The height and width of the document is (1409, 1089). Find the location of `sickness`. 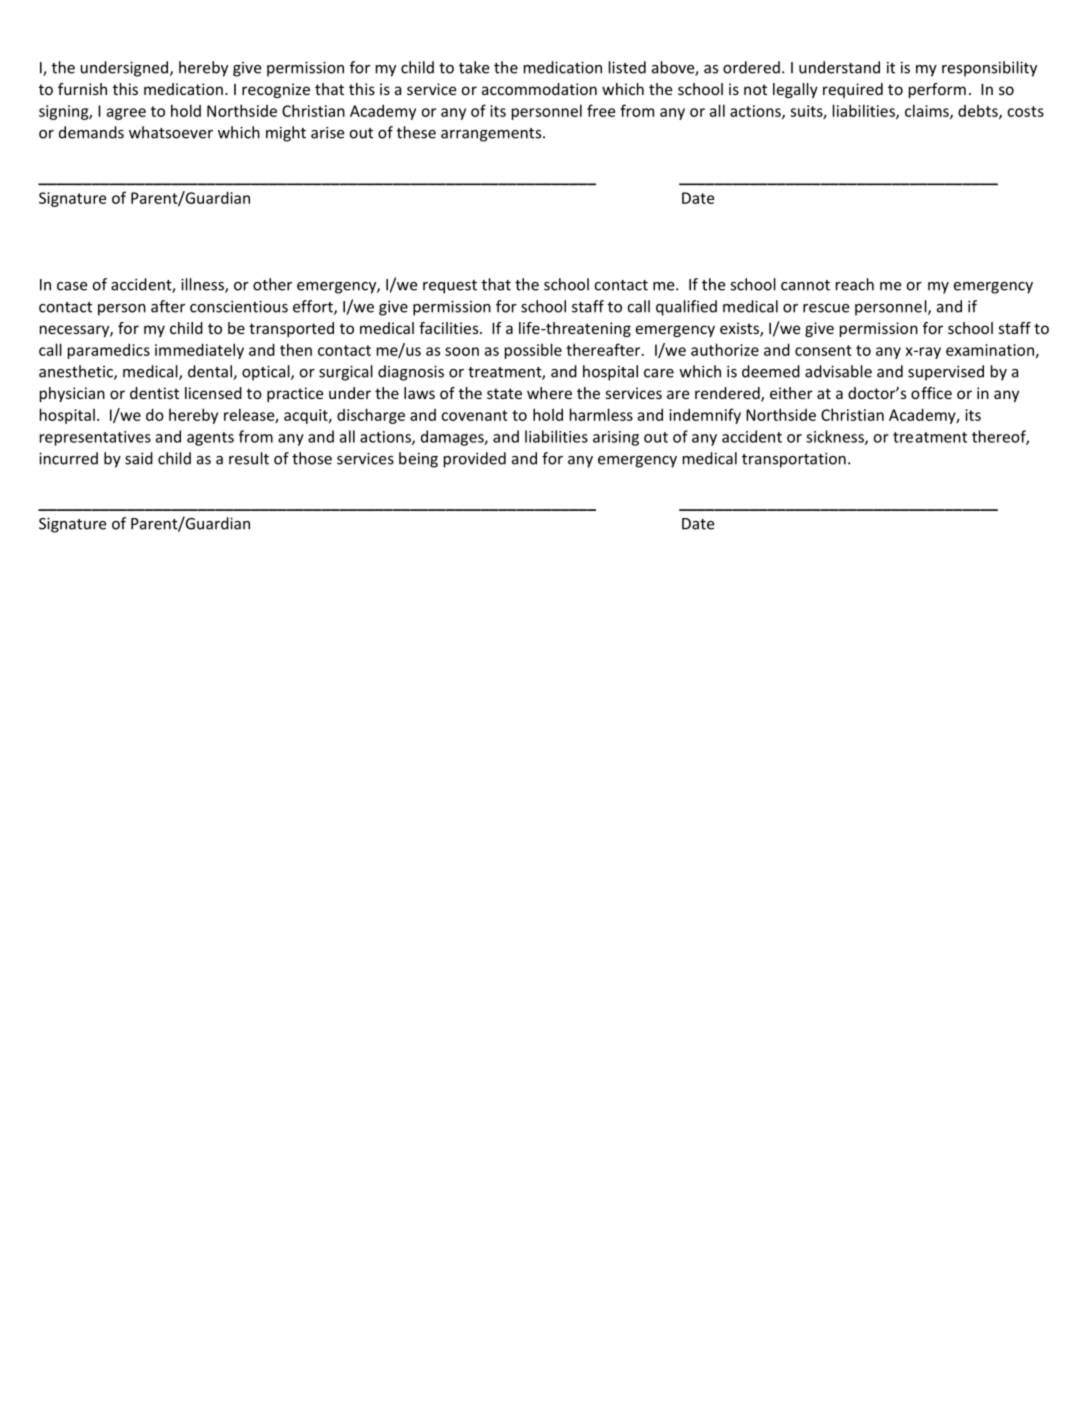

sickness is located at coordinates (836, 437).
